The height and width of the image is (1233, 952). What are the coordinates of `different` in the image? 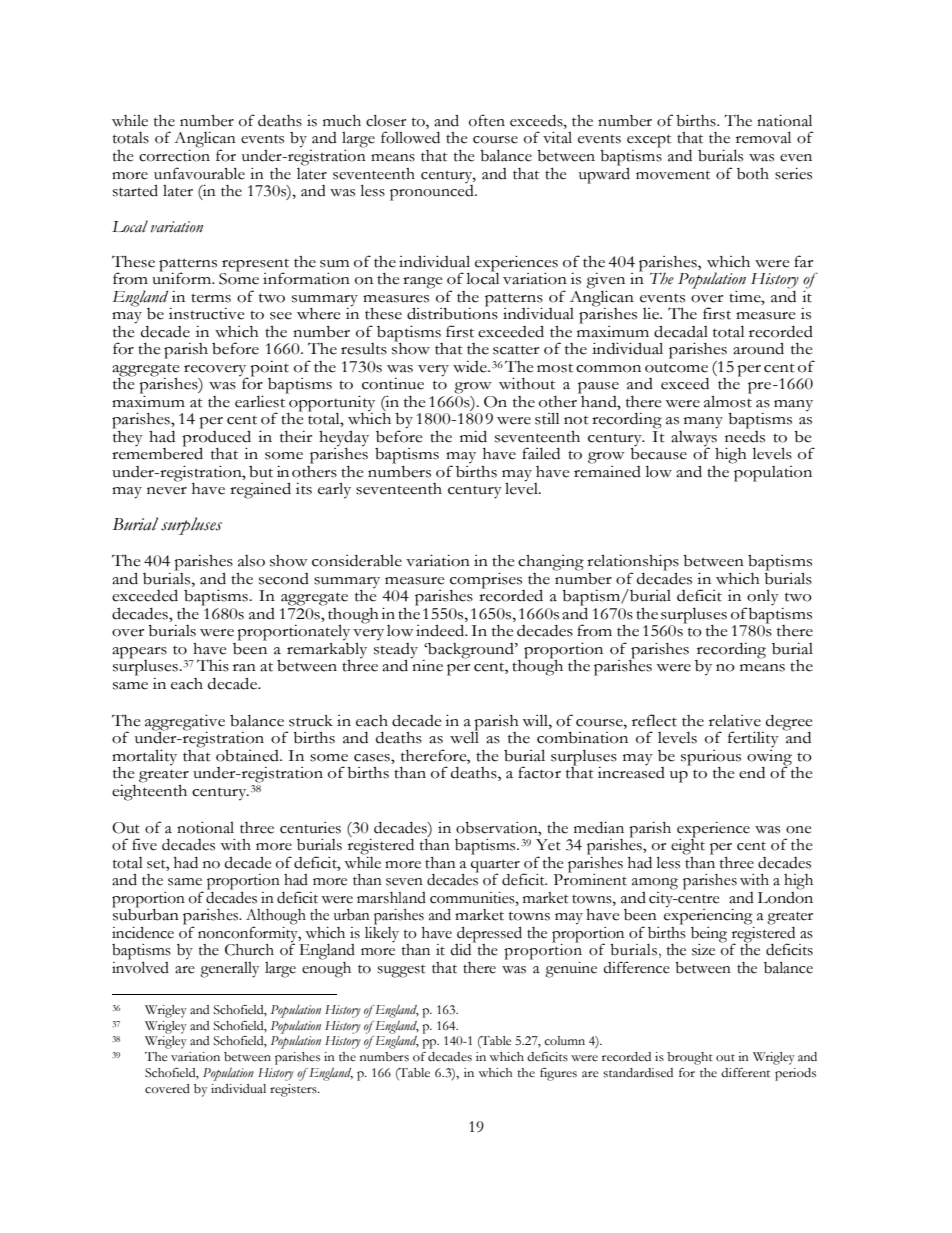 It's located at (745, 1073).
